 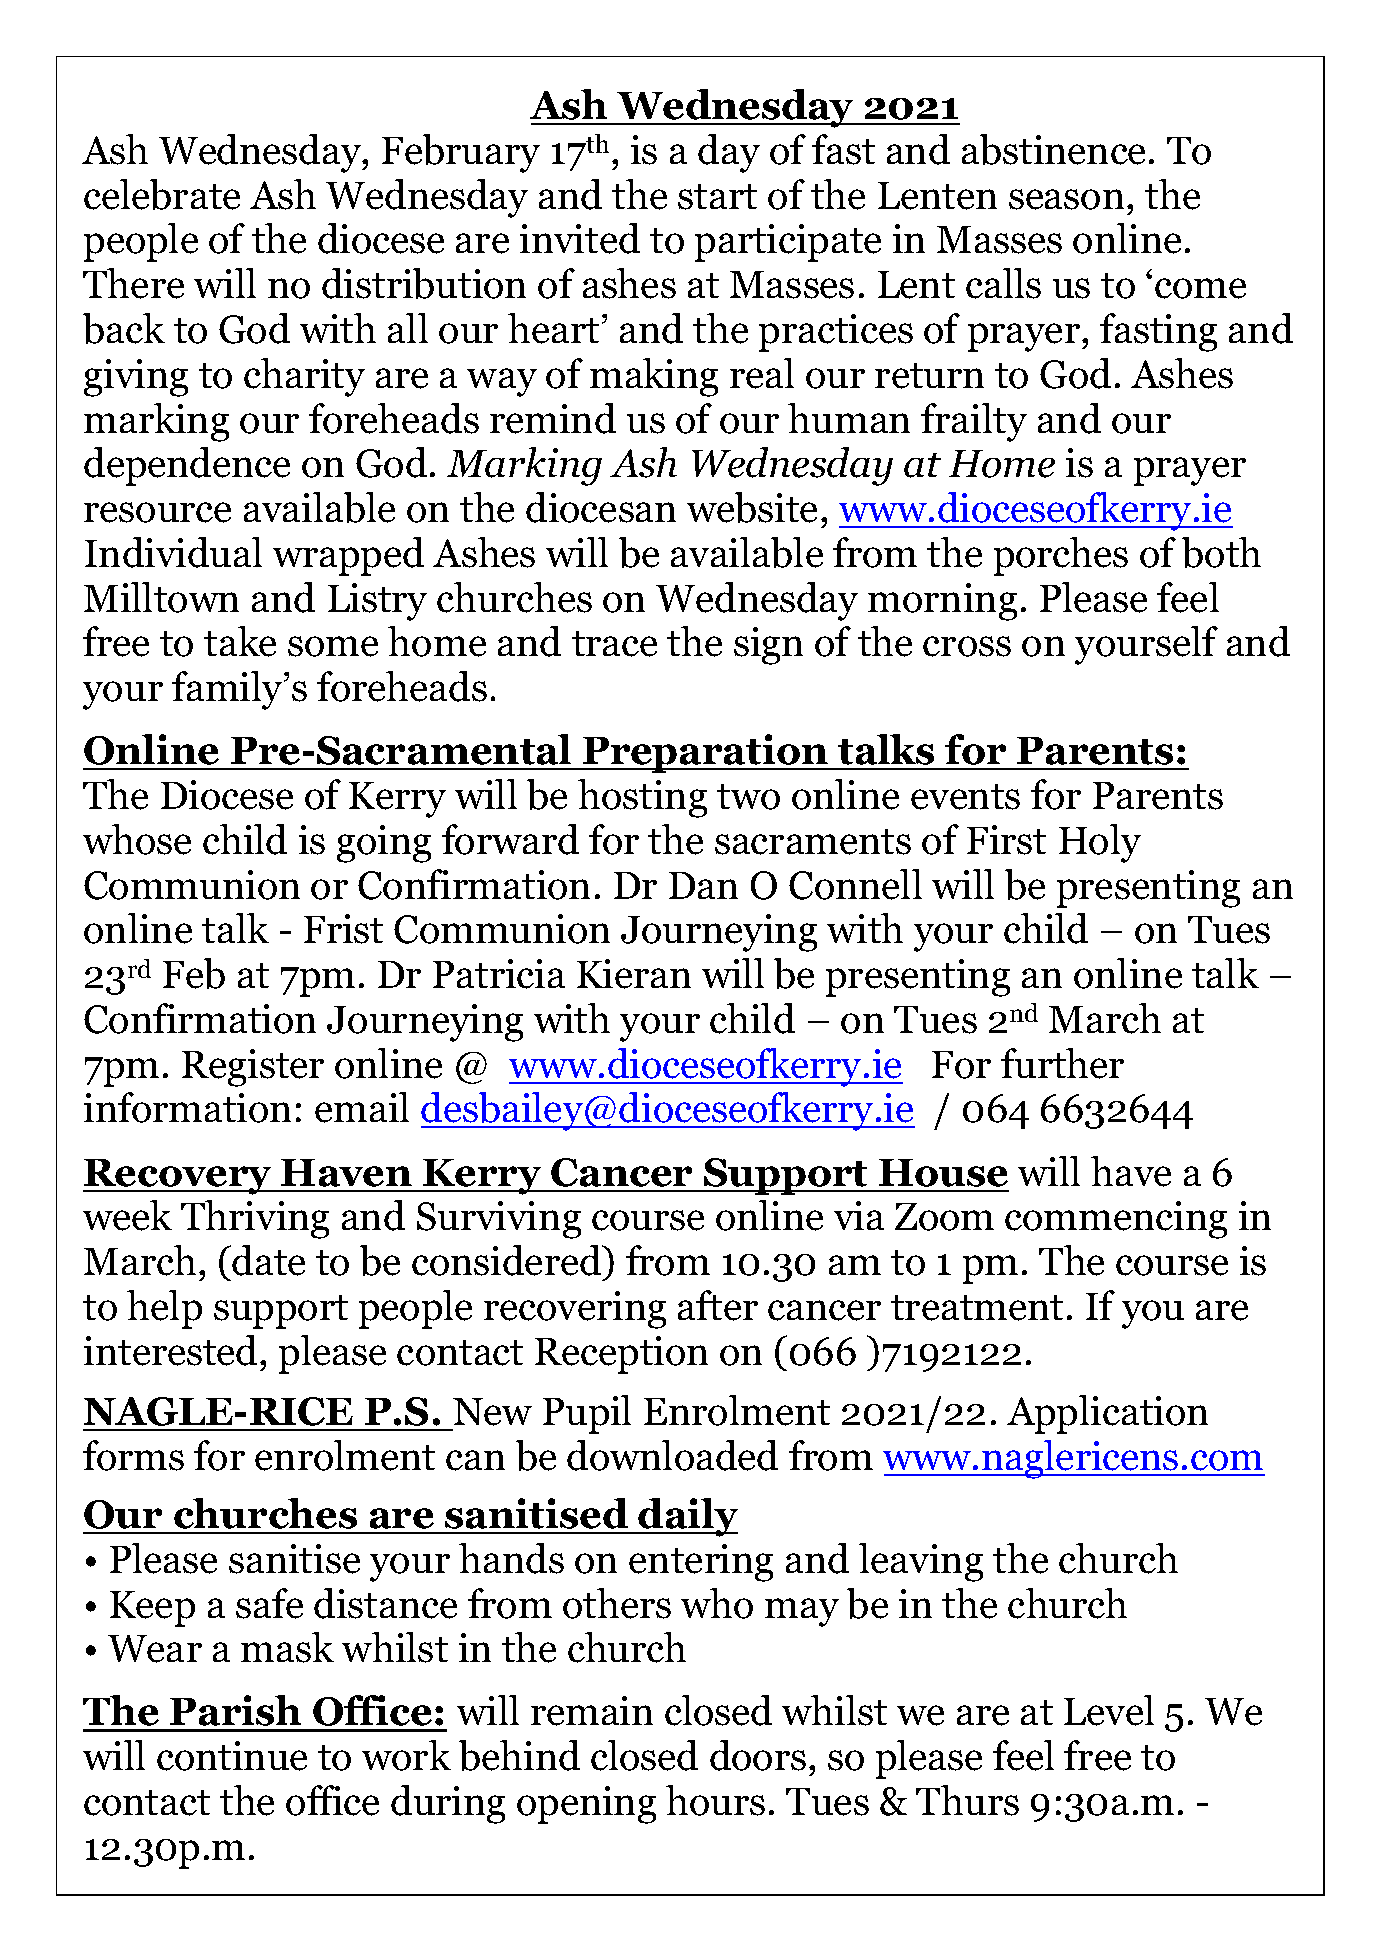 I want to click on further, so click(x=1062, y=1063).
